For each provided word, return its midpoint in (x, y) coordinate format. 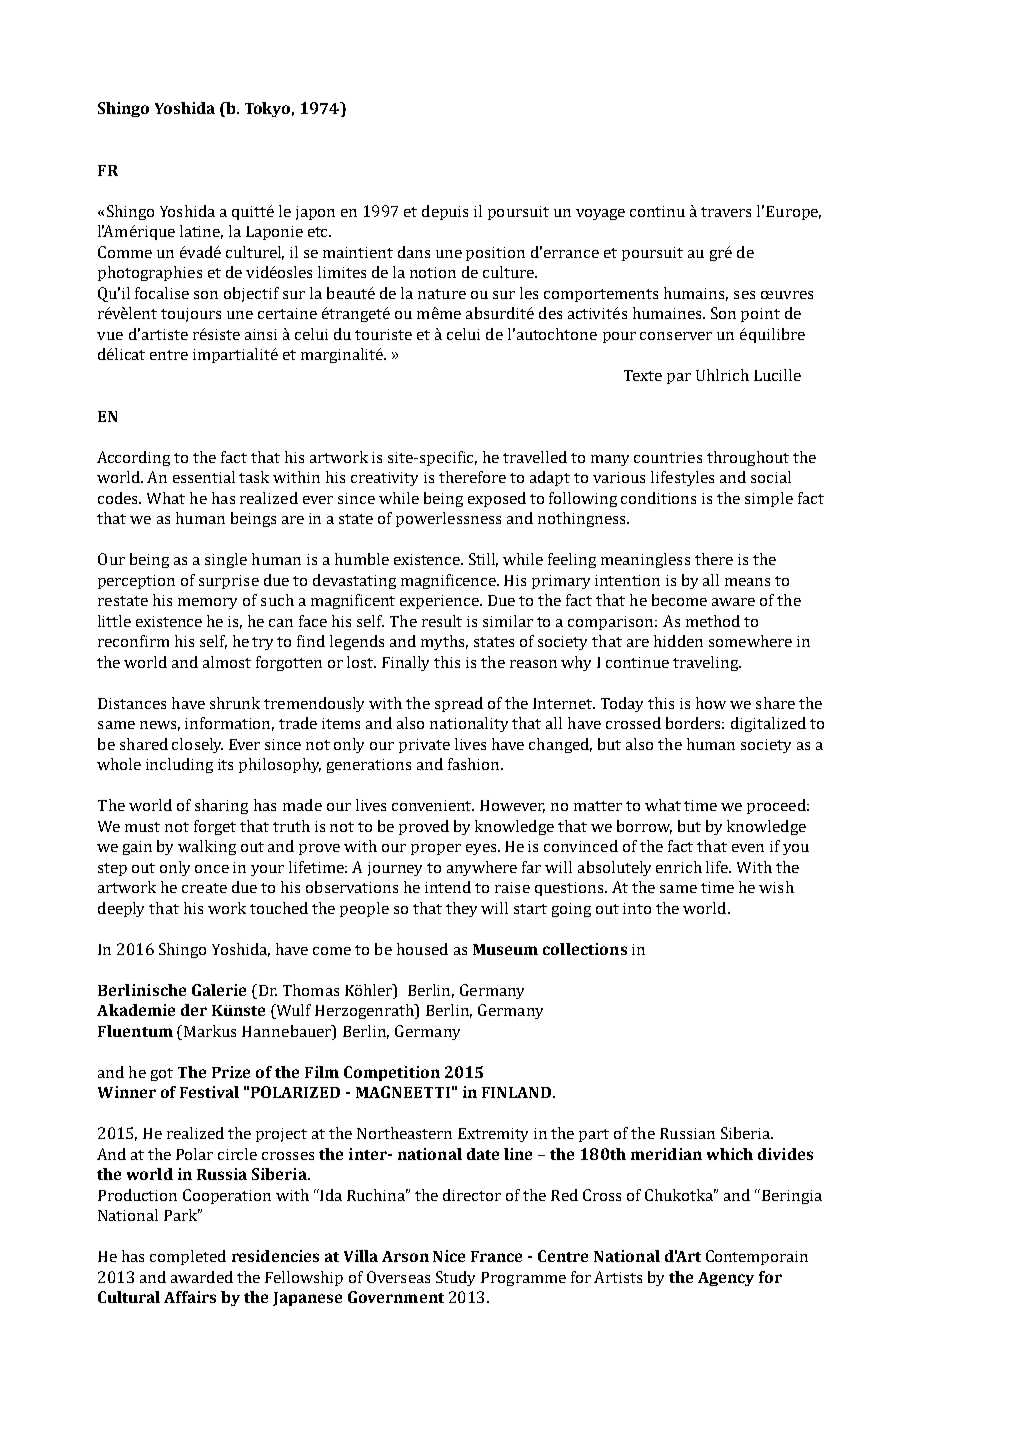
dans (414, 252)
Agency (726, 1279)
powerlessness (448, 519)
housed (422, 949)
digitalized (768, 724)
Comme (125, 252)
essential (204, 477)
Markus (210, 1031)
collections (585, 949)
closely (197, 745)
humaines (669, 313)
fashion (475, 764)
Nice (449, 1256)
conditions (658, 498)
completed (188, 1257)
